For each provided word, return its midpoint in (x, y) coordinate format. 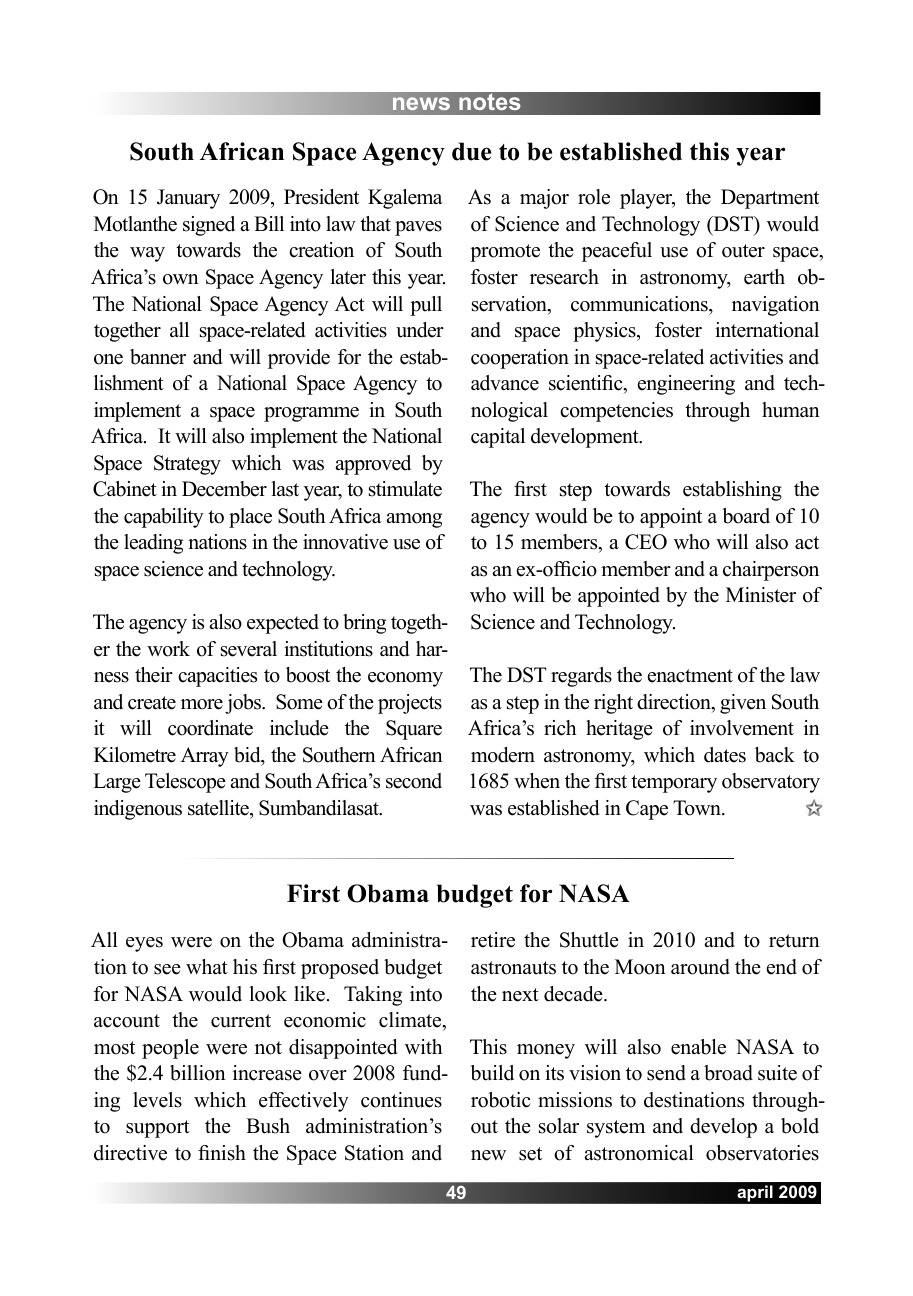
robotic (501, 1100)
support (158, 1129)
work (168, 649)
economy (405, 679)
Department (770, 199)
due (471, 151)
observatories (762, 1153)
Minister (761, 595)
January (188, 199)
